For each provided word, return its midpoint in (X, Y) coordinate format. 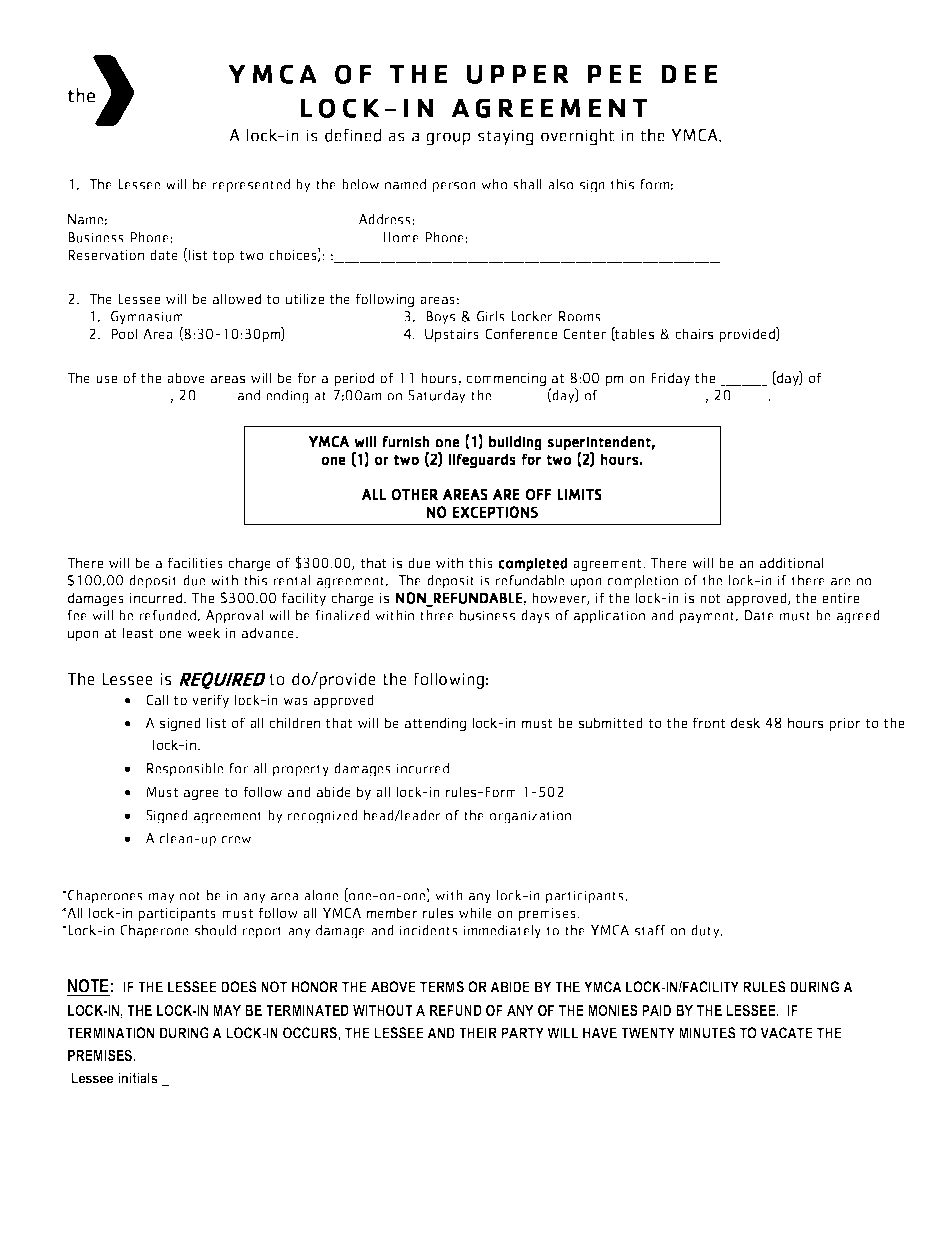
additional (791, 562)
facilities (195, 562)
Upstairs (452, 335)
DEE (689, 74)
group (448, 139)
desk (745, 722)
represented (251, 186)
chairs (694, 333)
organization (530, 817)
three (437, 615)
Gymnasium (147, 319)
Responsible (185, 770)
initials (138, 1078)
